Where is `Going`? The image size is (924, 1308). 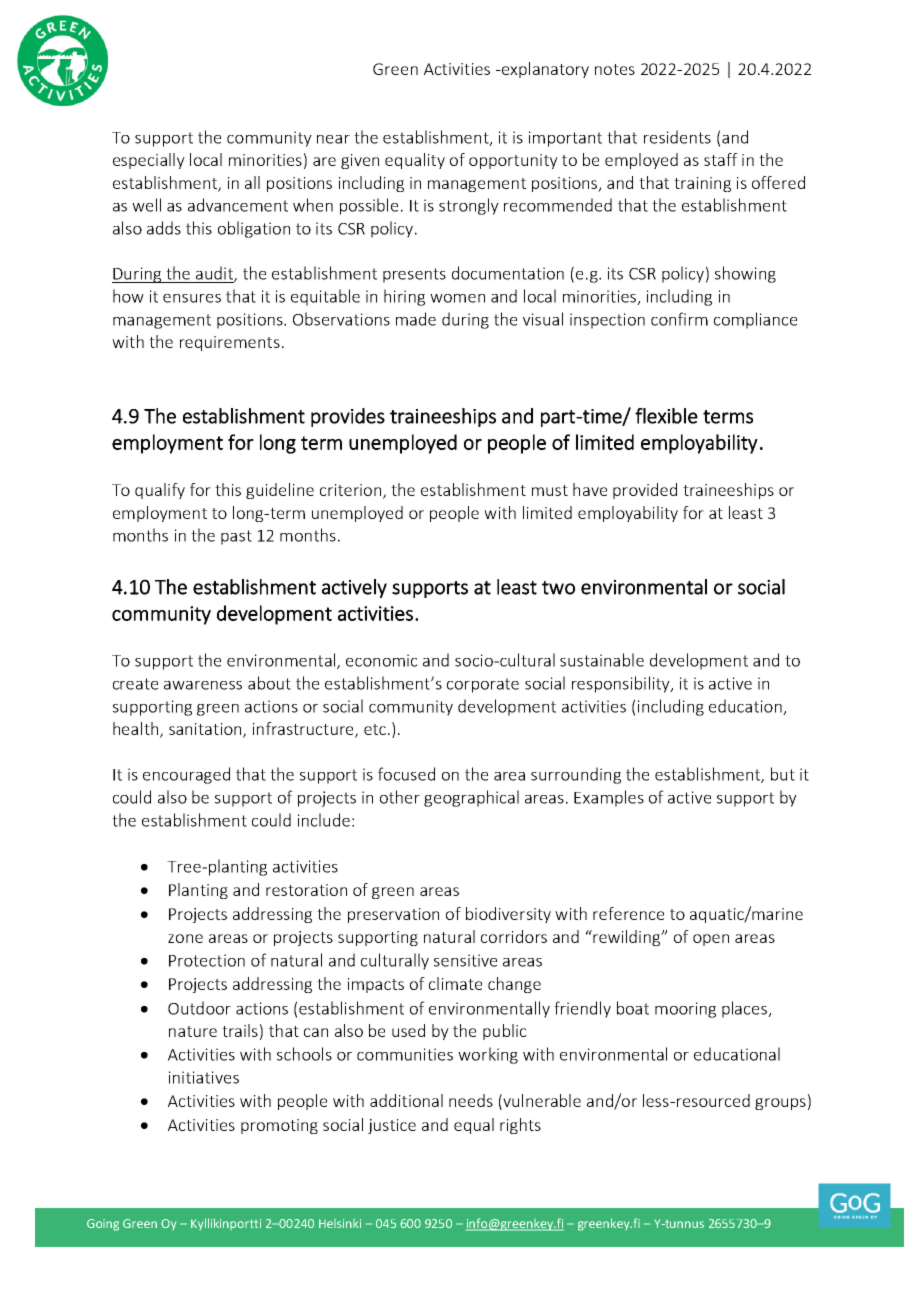
Going is located at coordinates (103, 1225).
